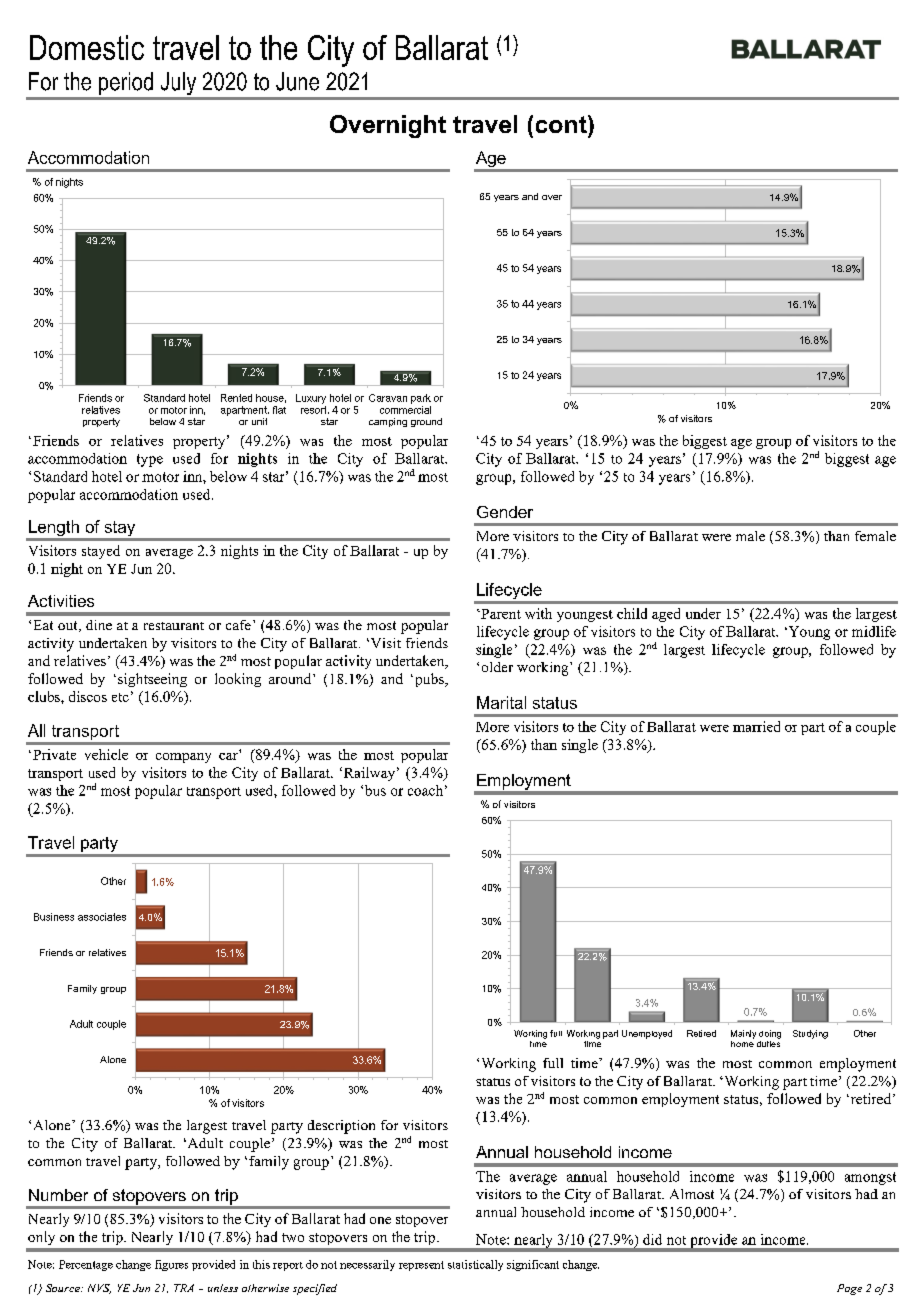  Describe the element at coordinates (429, 680) in the page. I see `pubs` at that location.
